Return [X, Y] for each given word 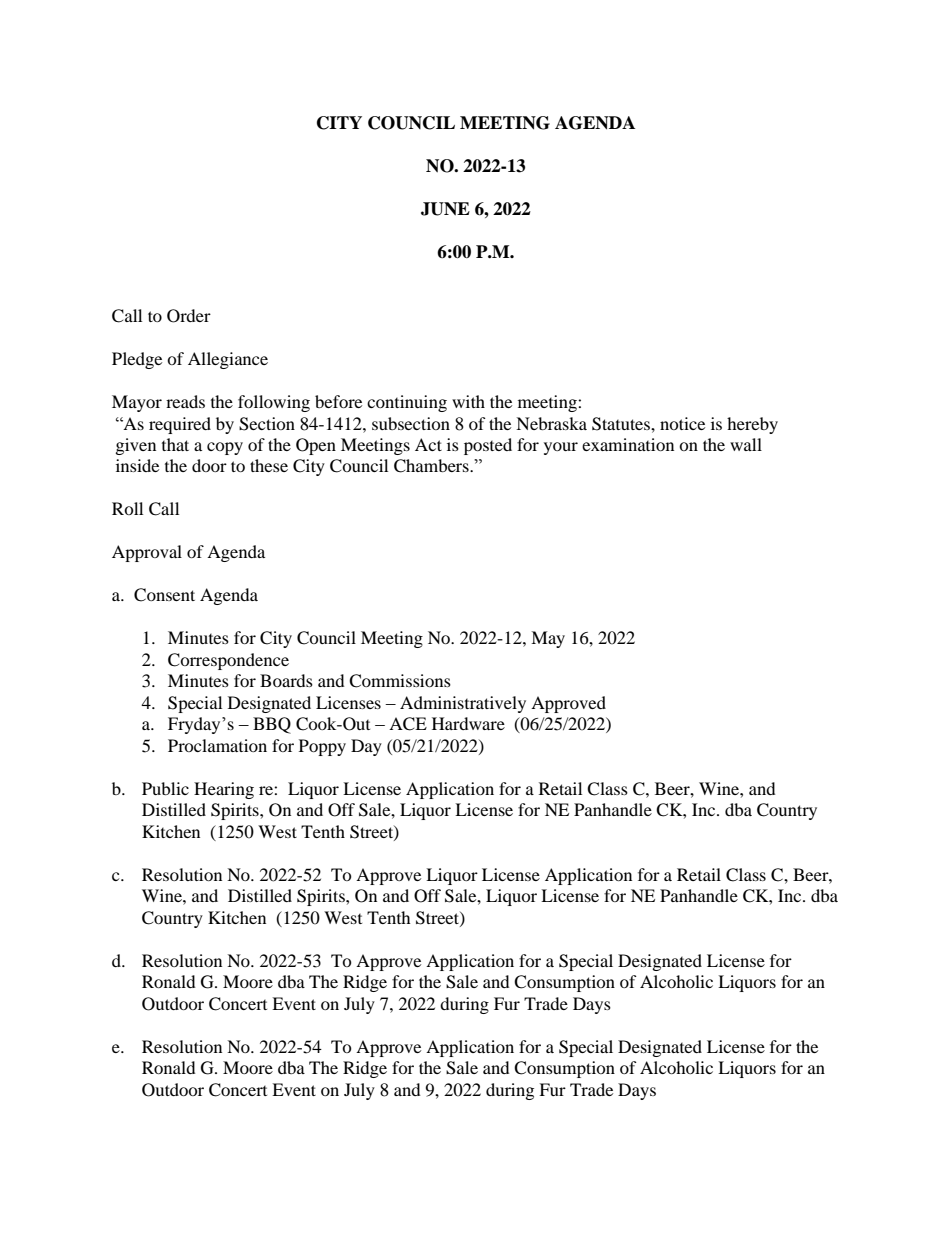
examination [628, 444]
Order [189, 316]
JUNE [445, 209]
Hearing [224, 790]
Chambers [432, 466]
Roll [127, 508]
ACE [408, 724]
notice [682, 423]
